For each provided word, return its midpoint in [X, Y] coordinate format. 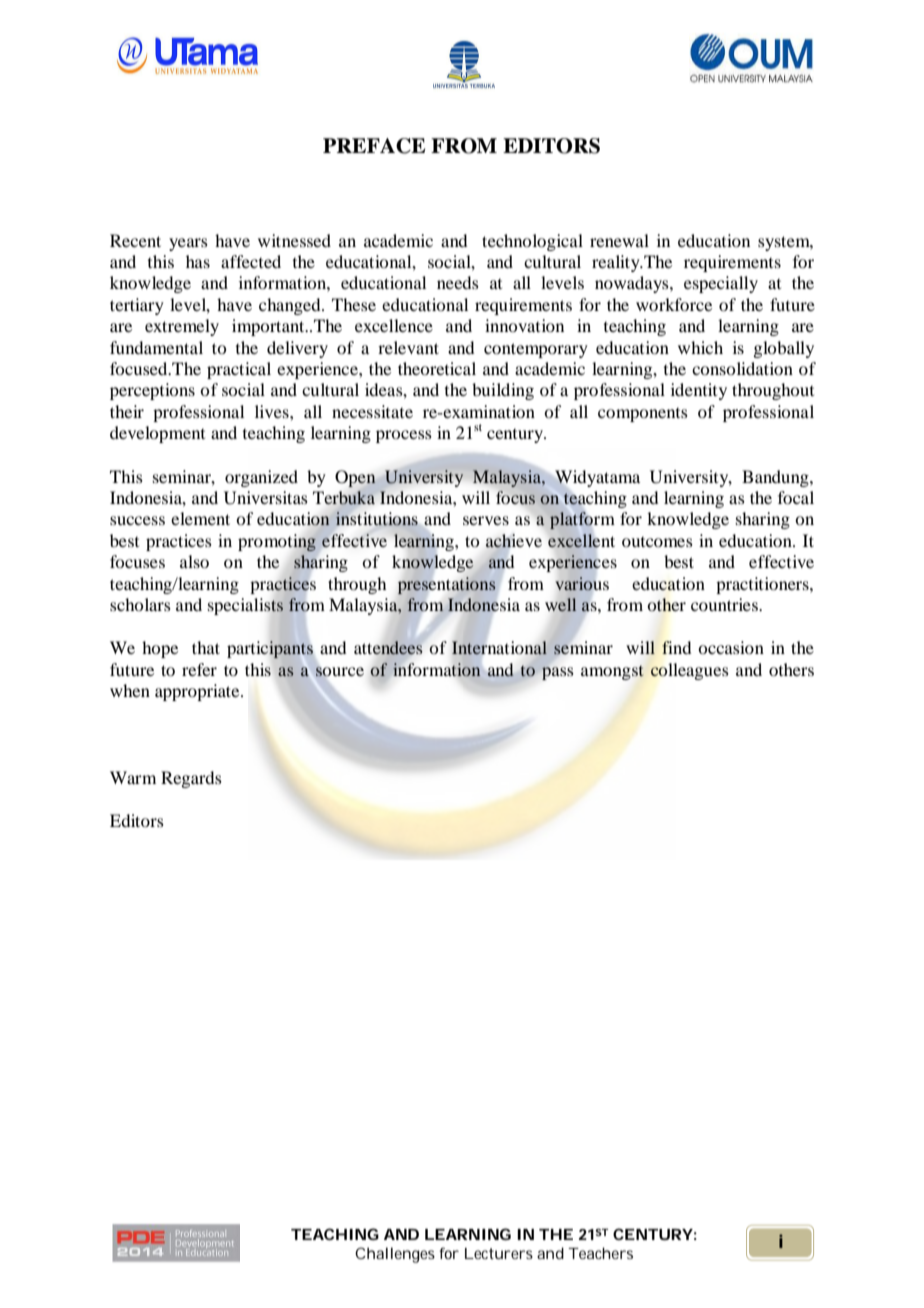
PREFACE [374, 146]
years [188, 244]
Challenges [395, 1255]
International [499, 648]
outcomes [657, 542]
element [200, 518]
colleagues [690, 671]
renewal [619, 240]
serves [486, 520]
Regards [191, 779]
